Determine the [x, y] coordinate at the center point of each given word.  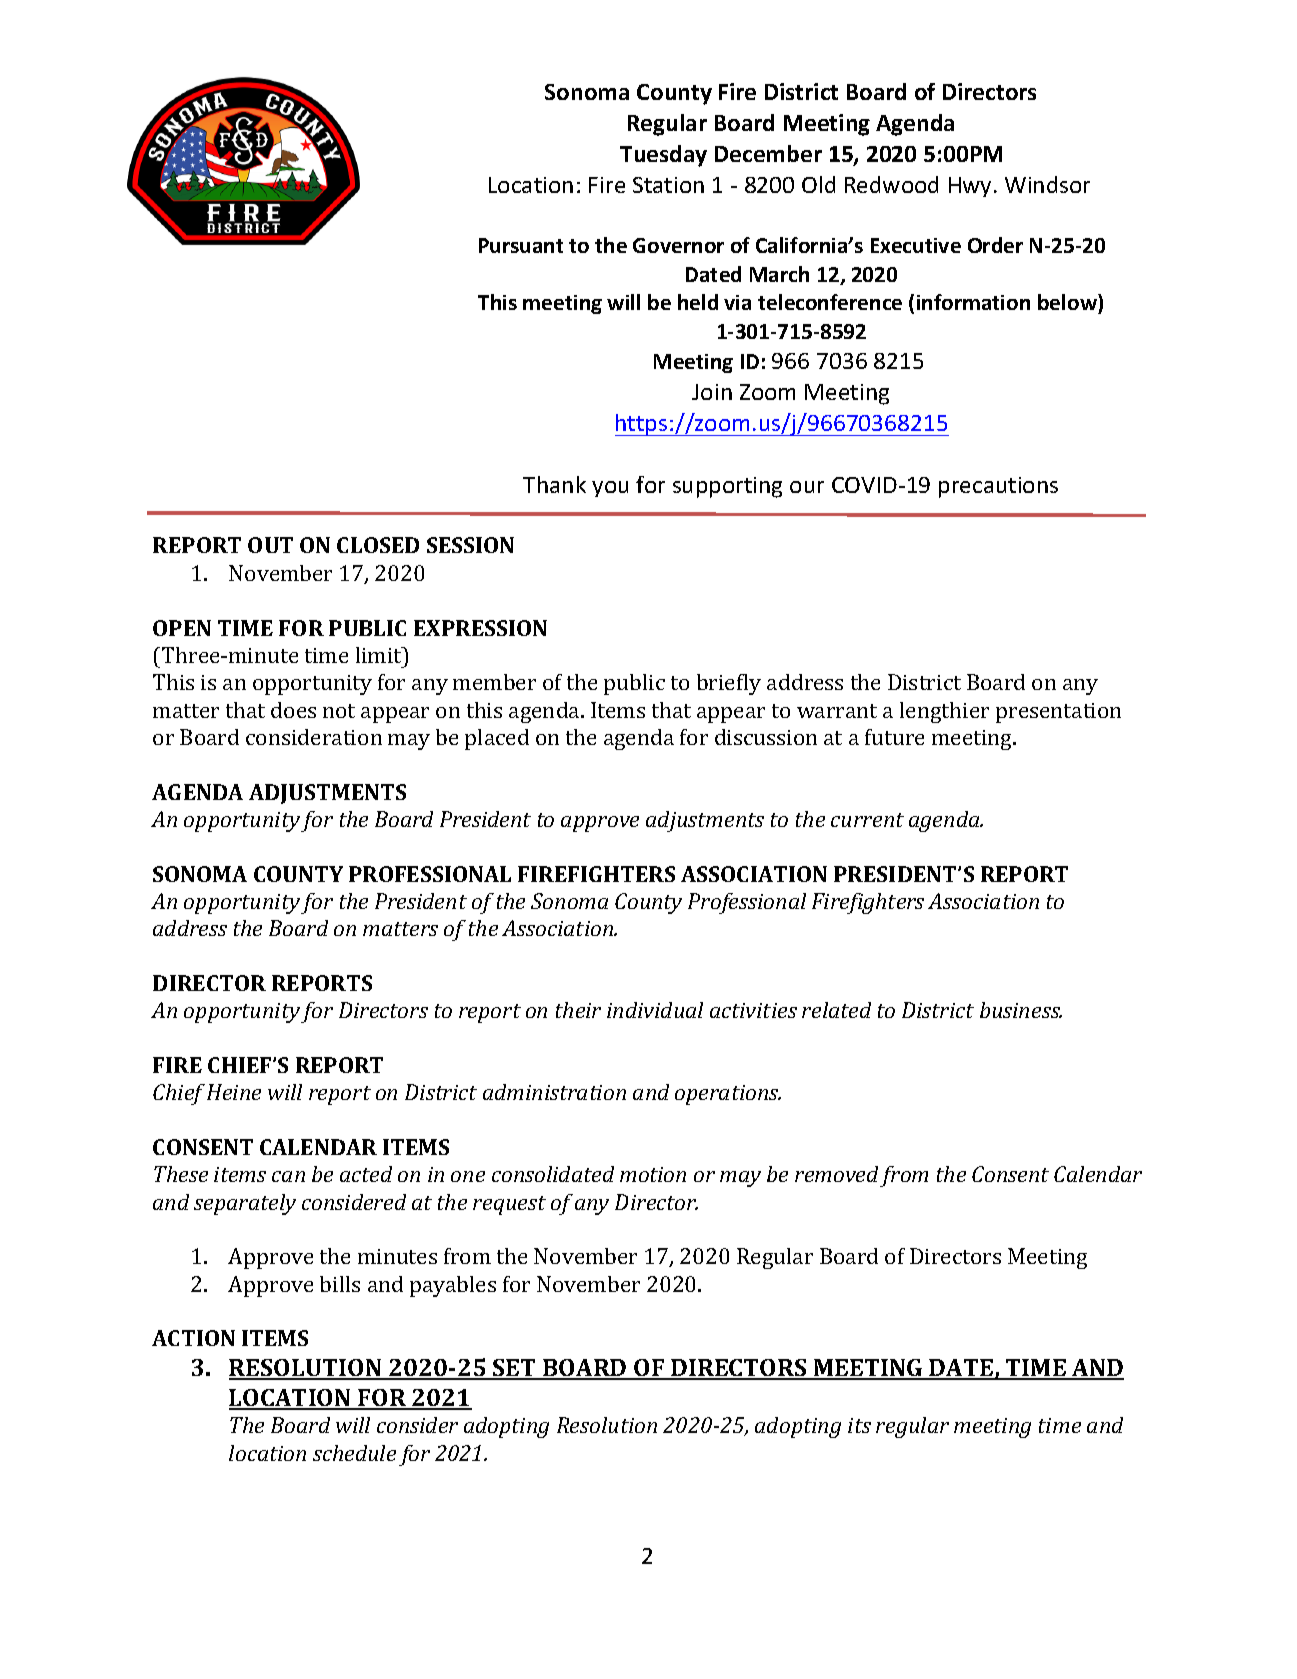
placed [497, 739]
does [293, 710]
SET [514, 1369]
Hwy [970, 187]
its [859, 1425]
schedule [354, 1453]
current [867, 820]
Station [668, 185]
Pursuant [521, 245]
